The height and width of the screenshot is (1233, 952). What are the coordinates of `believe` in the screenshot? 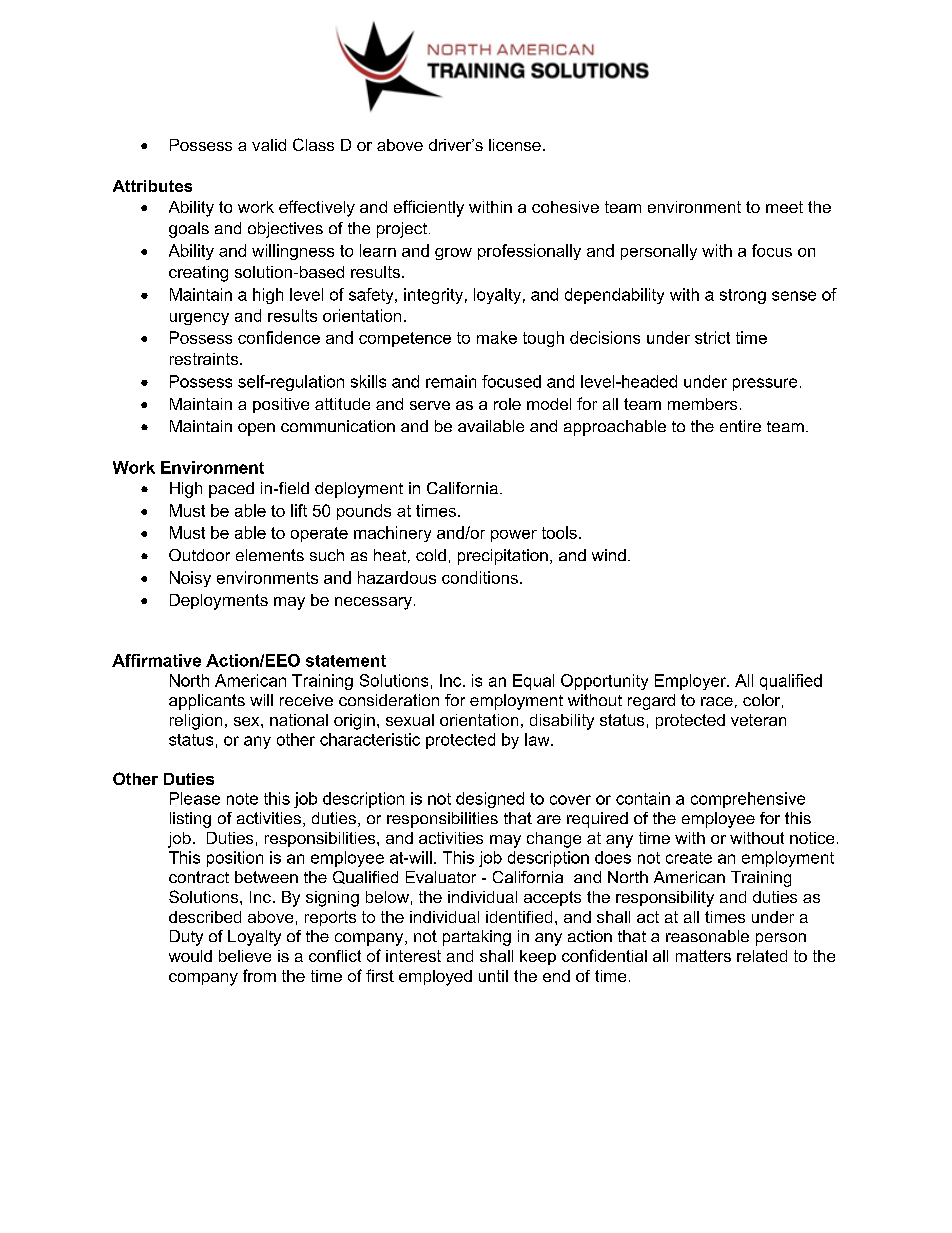 It's located at (245, 956).
